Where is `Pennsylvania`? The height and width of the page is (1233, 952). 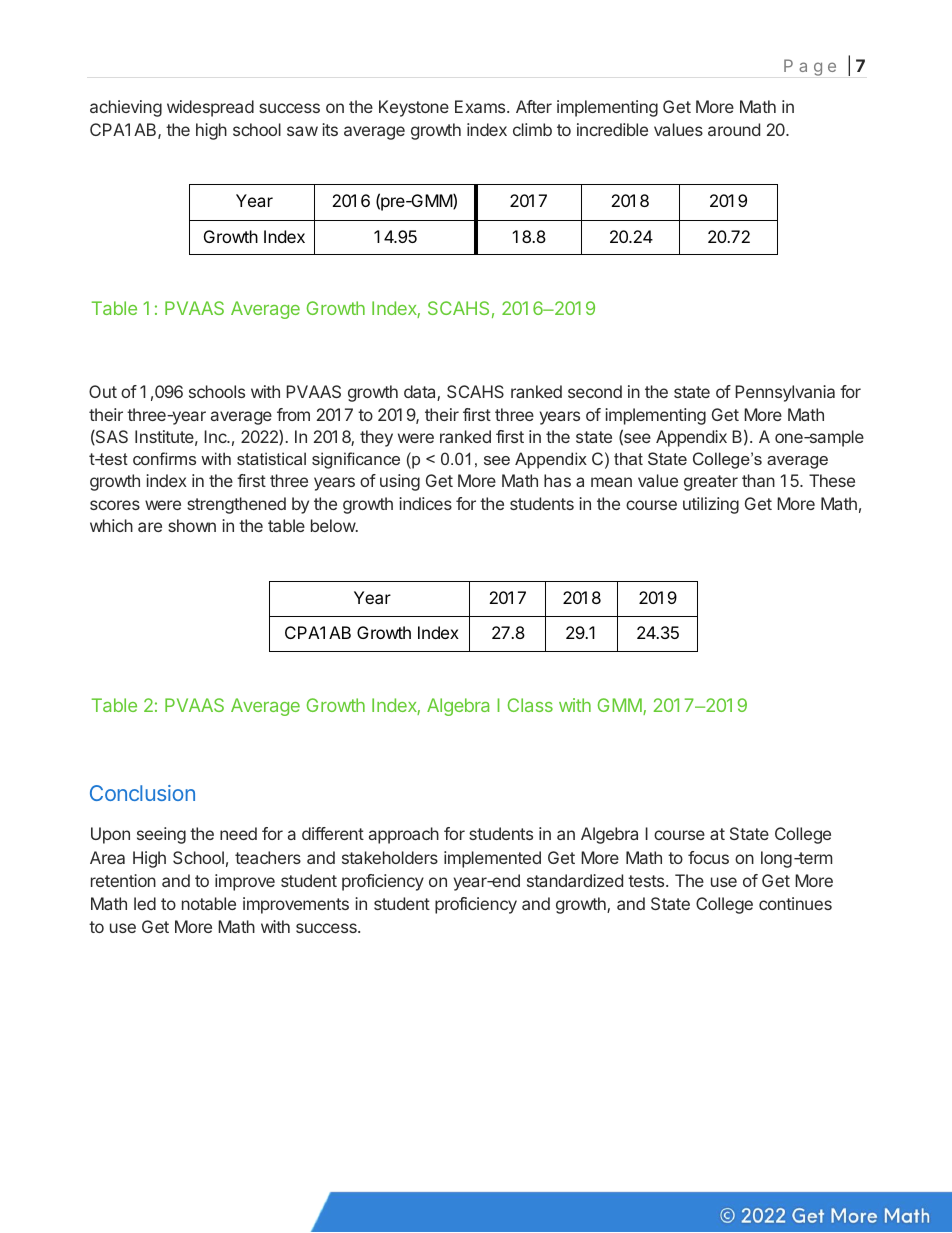
Pennsylvania is located at coordinates (785, 393).
